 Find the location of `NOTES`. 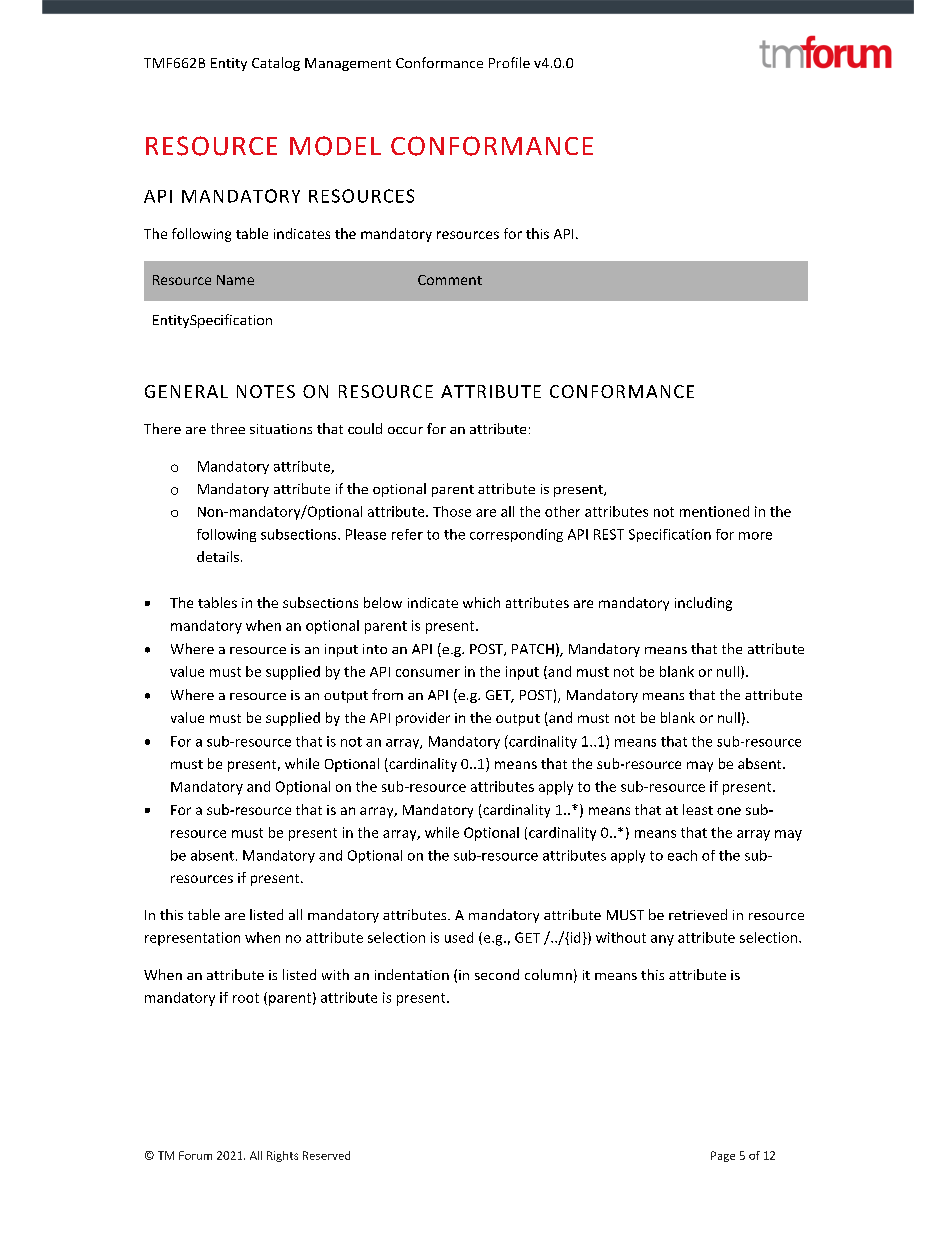

NOTES is located at coordinates (266, 391).
